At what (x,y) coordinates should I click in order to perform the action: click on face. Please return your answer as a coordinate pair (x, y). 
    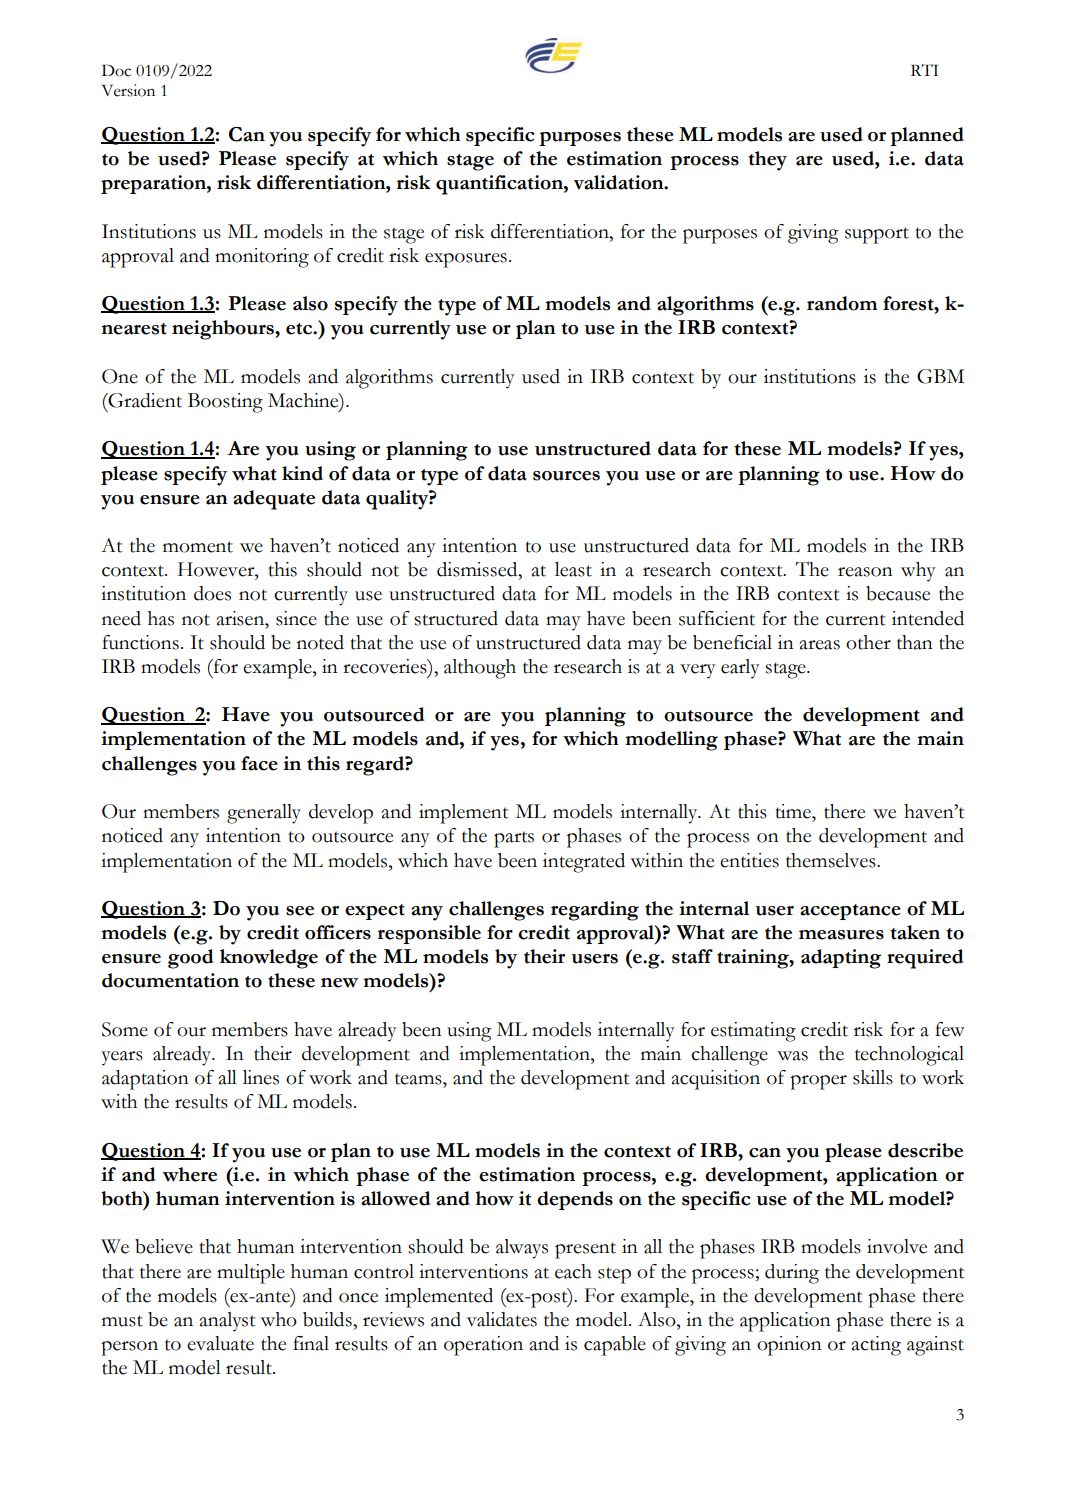
    Looking at the image, I should click on (259, 763).
